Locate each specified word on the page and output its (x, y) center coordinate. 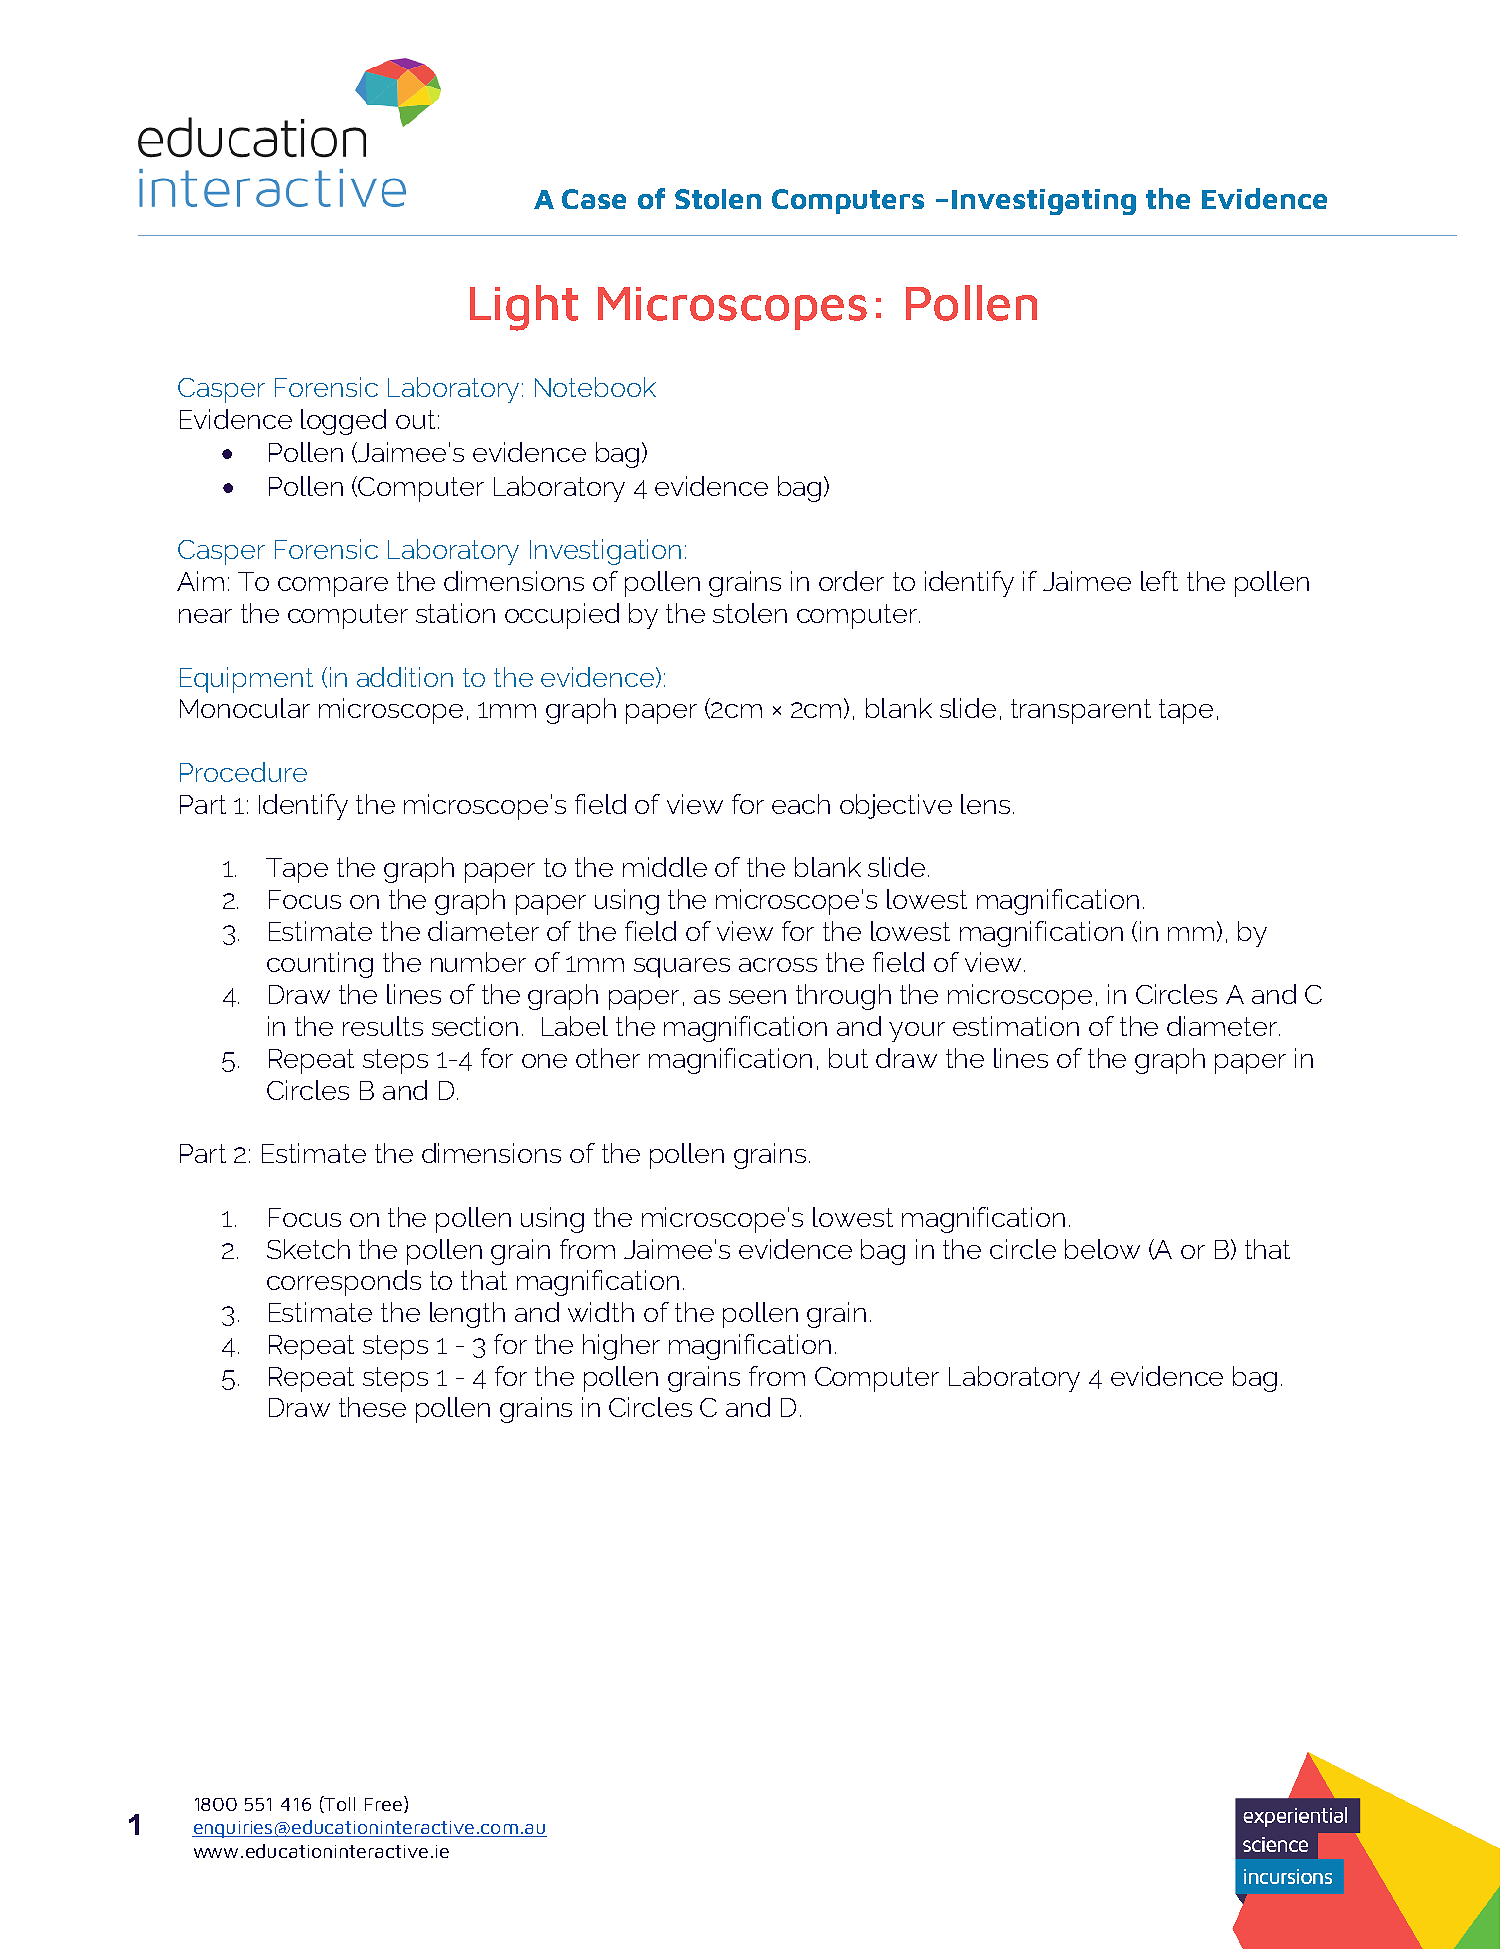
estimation (1016, 1026)
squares (682, 968)
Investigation (605, 552)
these (372, 1407)
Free (383, 1804)
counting (320, 965)
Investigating (1044, 202)
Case (594, 199)
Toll (339, 1804)
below (1102, 1249)
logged (343, 422)
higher (621, 1347)
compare (333, 587)
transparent (1081, 711)
